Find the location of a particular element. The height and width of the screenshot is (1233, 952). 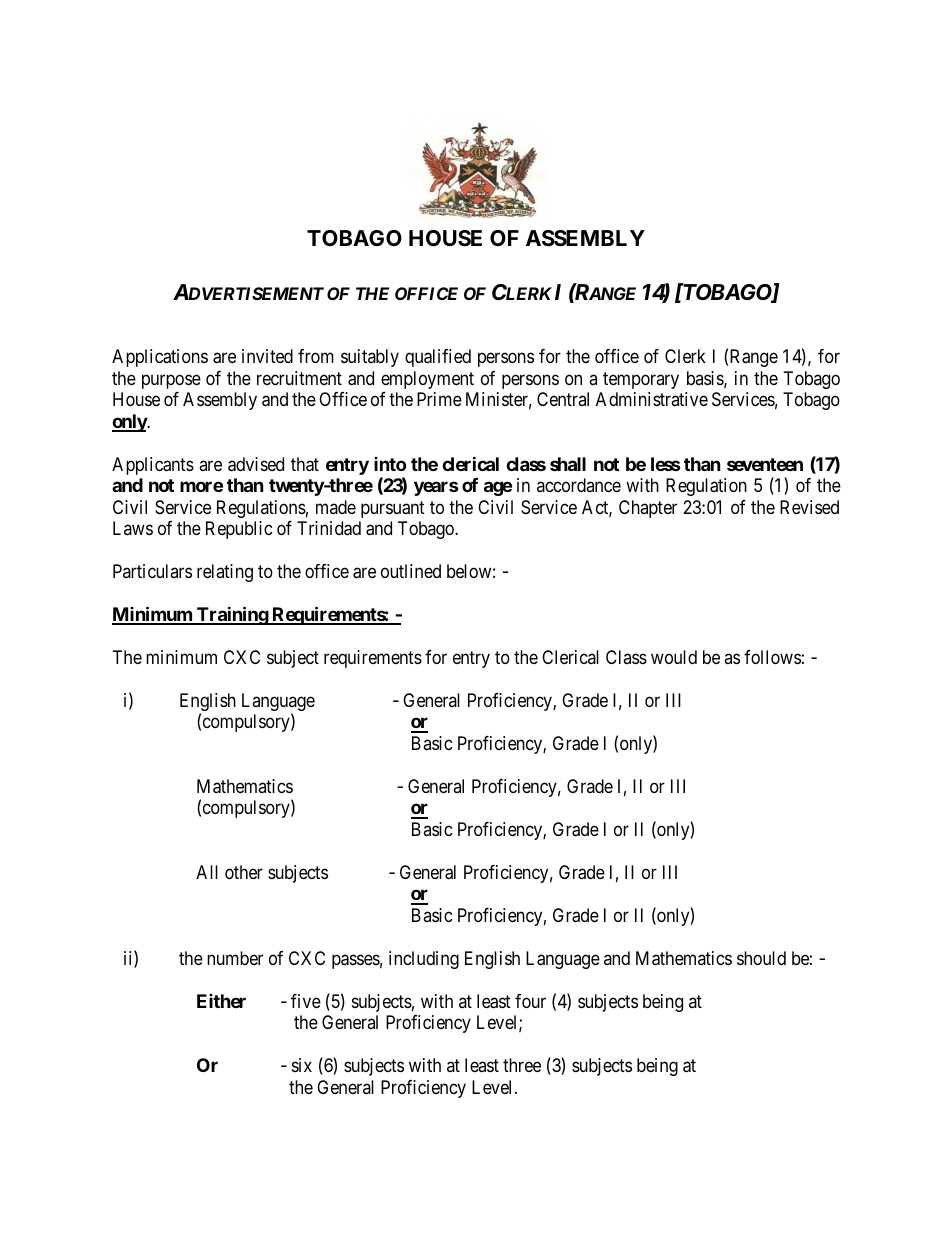

Administrative is located at coordinates (652, 399).
